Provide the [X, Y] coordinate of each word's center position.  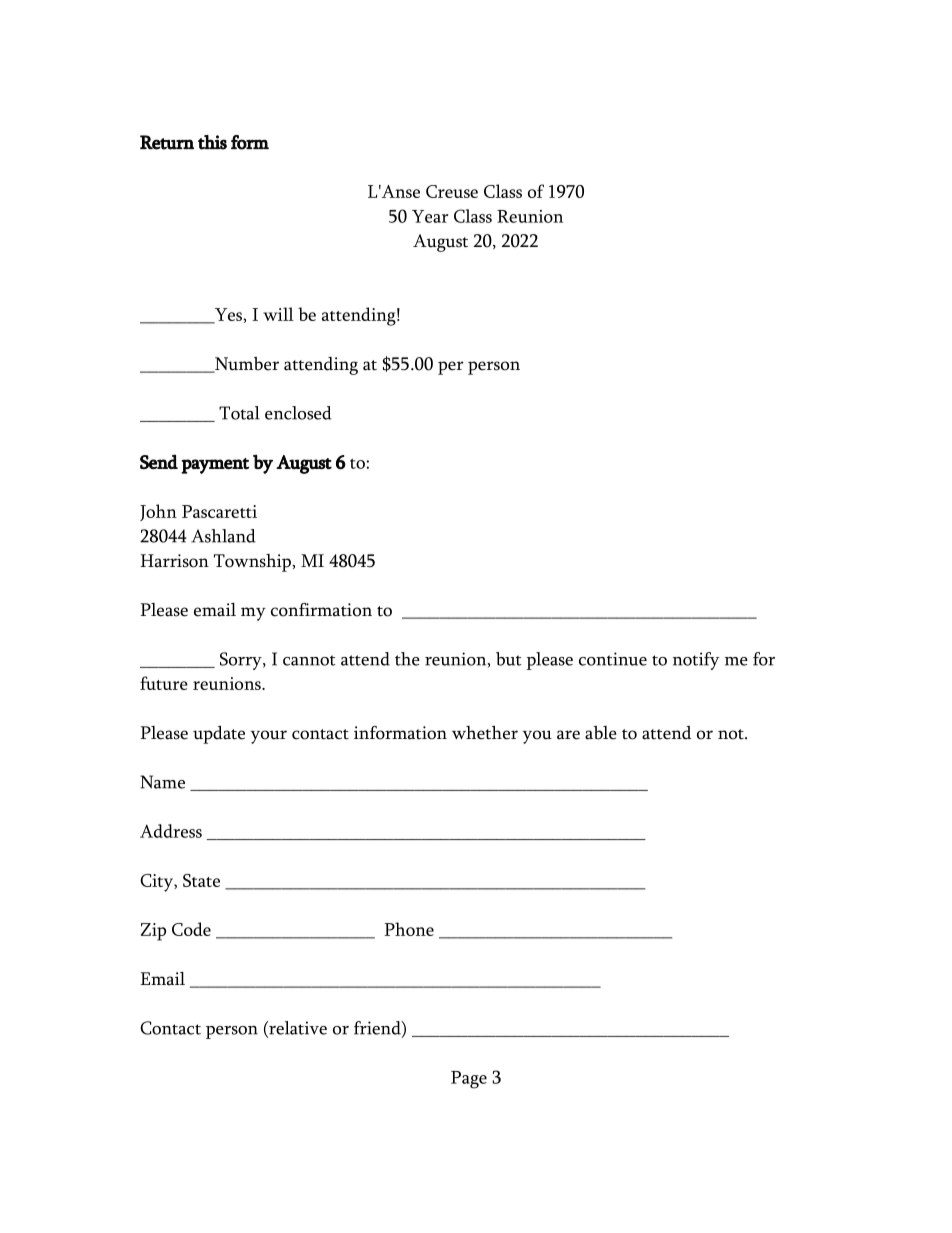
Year [430, 216]
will [278, 314]
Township [253, 563]
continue [613, 659]
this [212, 142]
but [509, 659]
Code [191, 929]
